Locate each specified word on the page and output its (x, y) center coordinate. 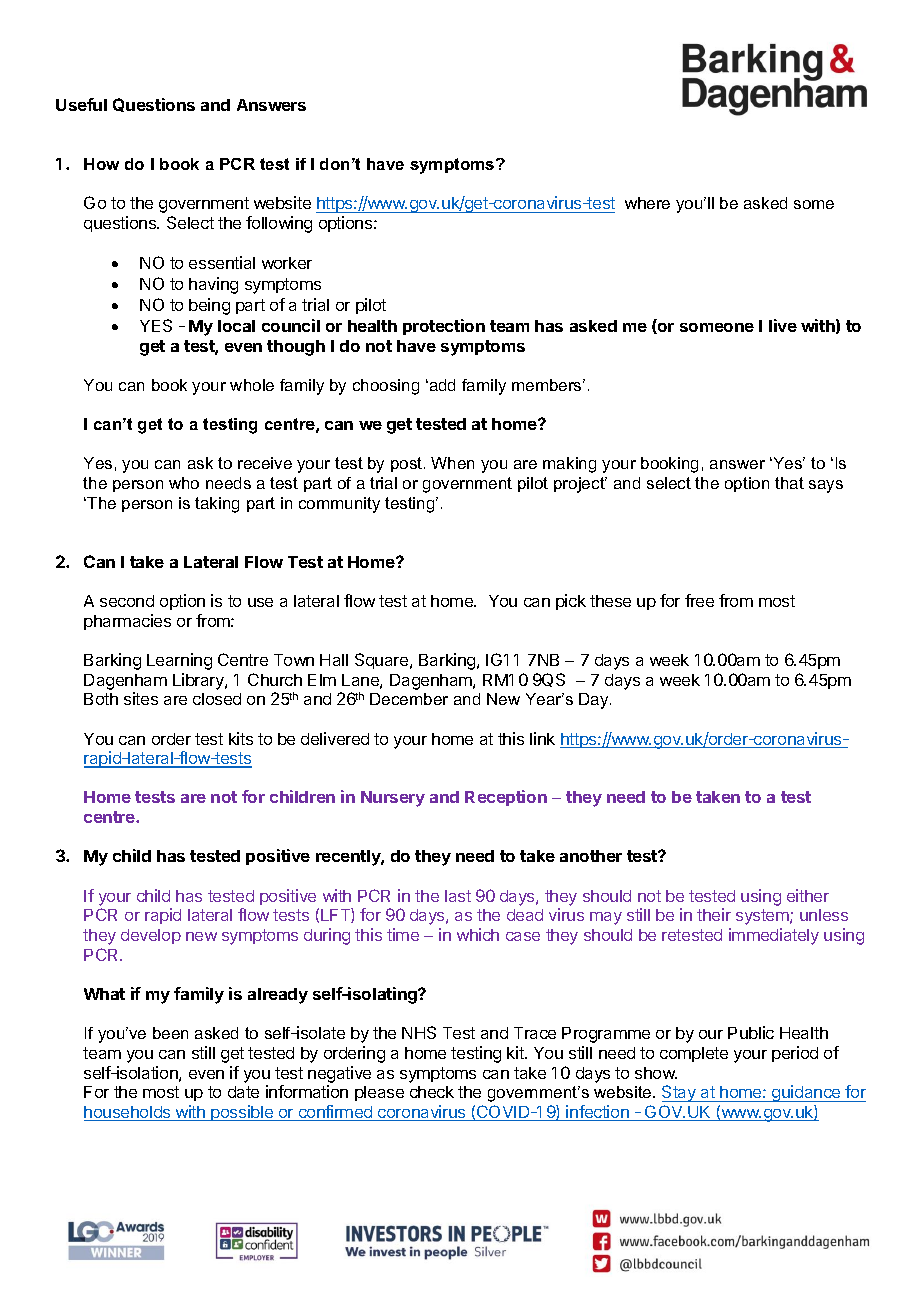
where (647, 203)
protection (444, 327)
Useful (81, 104)
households (128, 1113)
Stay (680, 1093)
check (432, 1092)
